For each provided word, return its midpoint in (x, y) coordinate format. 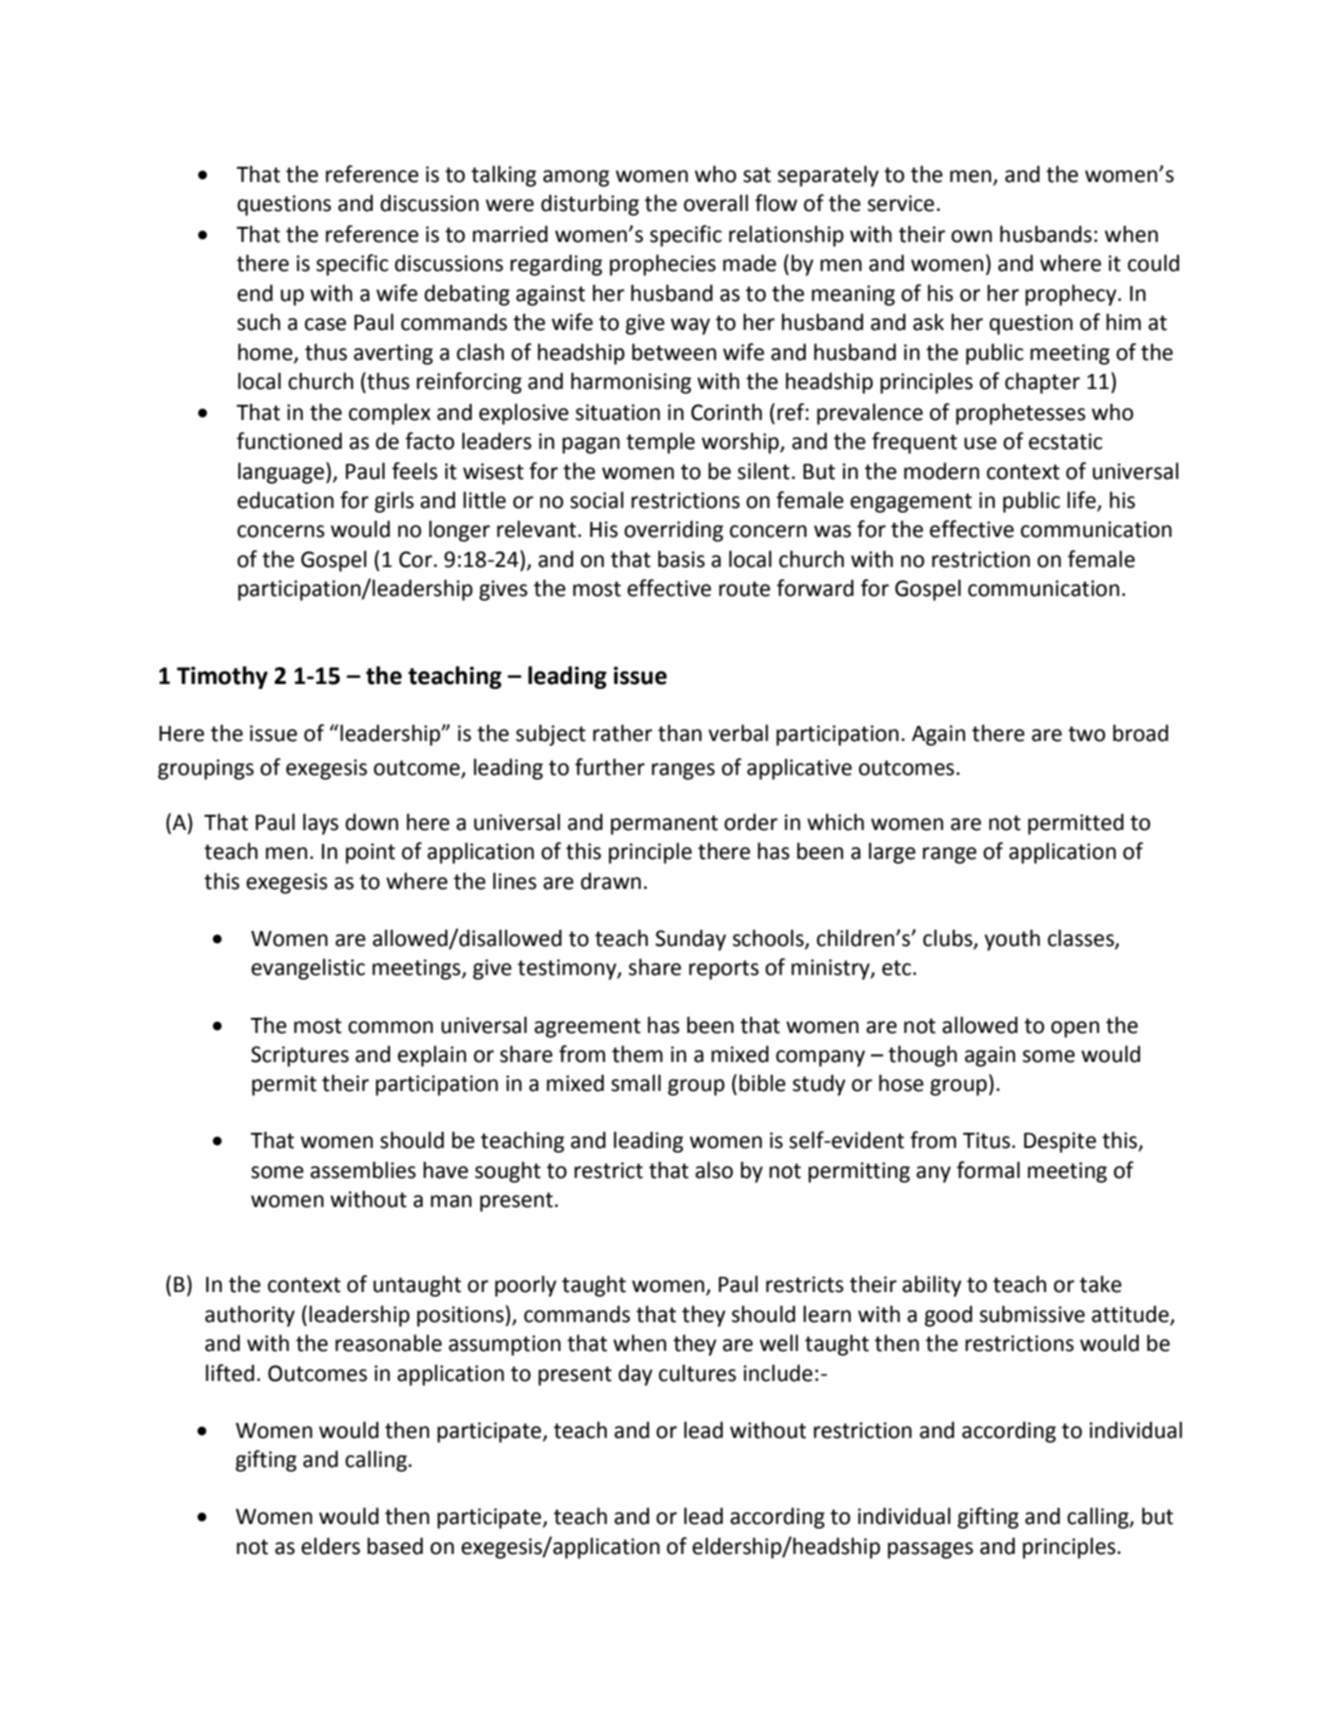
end (255, 293)
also (714, 1170)
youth (1012, 940)
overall (716, 203)
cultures (697, 1373)
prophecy (1072, 295)
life (1082, 501)
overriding (673, 531)
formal (988, 1170)
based (395, 1546)
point (370, 853)
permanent (664, 825)
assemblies (363, 1170)
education (285, 500)
